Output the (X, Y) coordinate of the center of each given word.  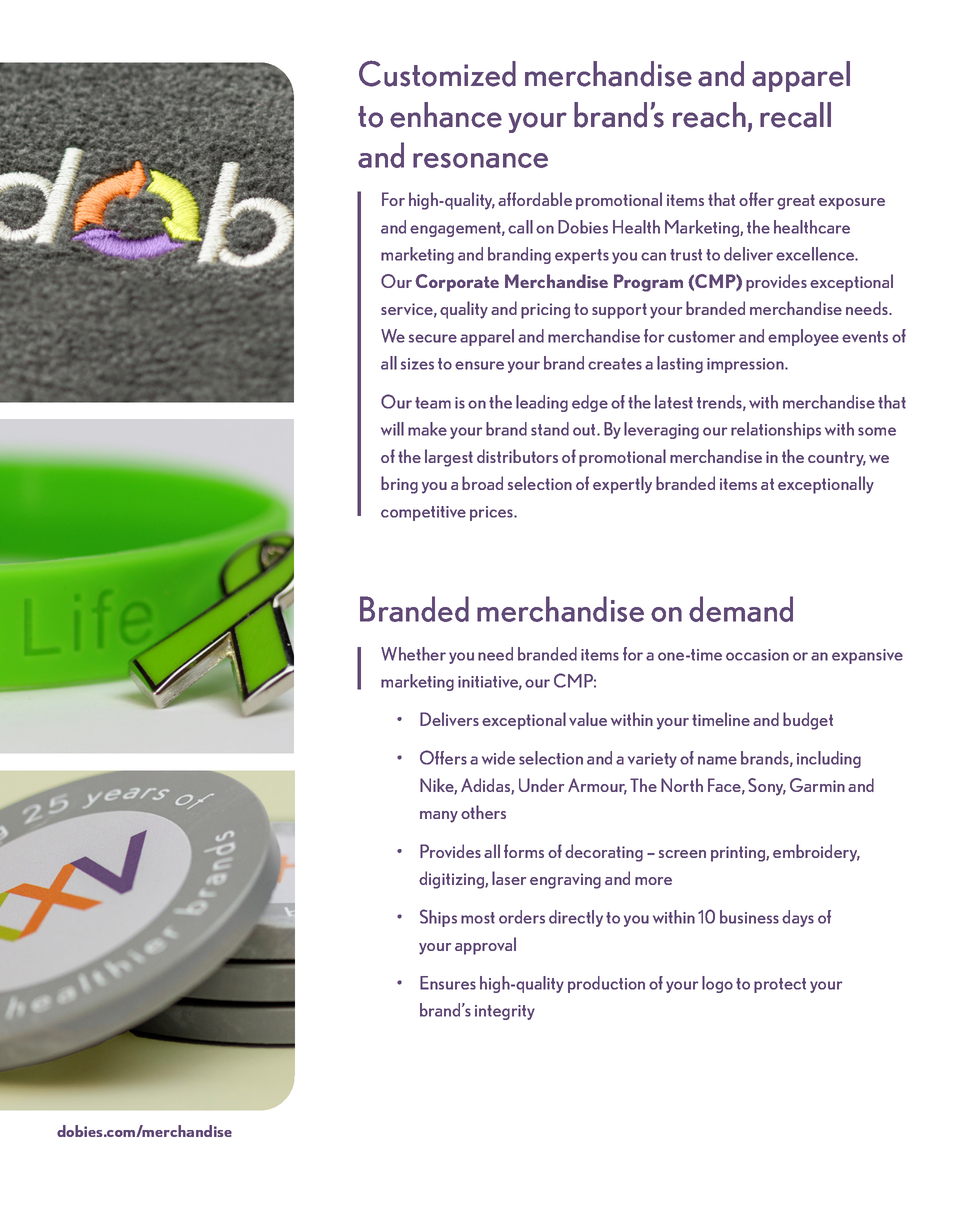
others (483, 812)
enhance (446, 115)
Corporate (457, 283)
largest (449, 458)
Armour (597, 786)
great (796, 202)
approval (485, 946)
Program (648, 283)
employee (803, 337)
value (588, 719)
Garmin (817, 785)
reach (709, 115)
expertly (622, 485)
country (837, 459)
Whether (413, 654)
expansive (867, 656)
